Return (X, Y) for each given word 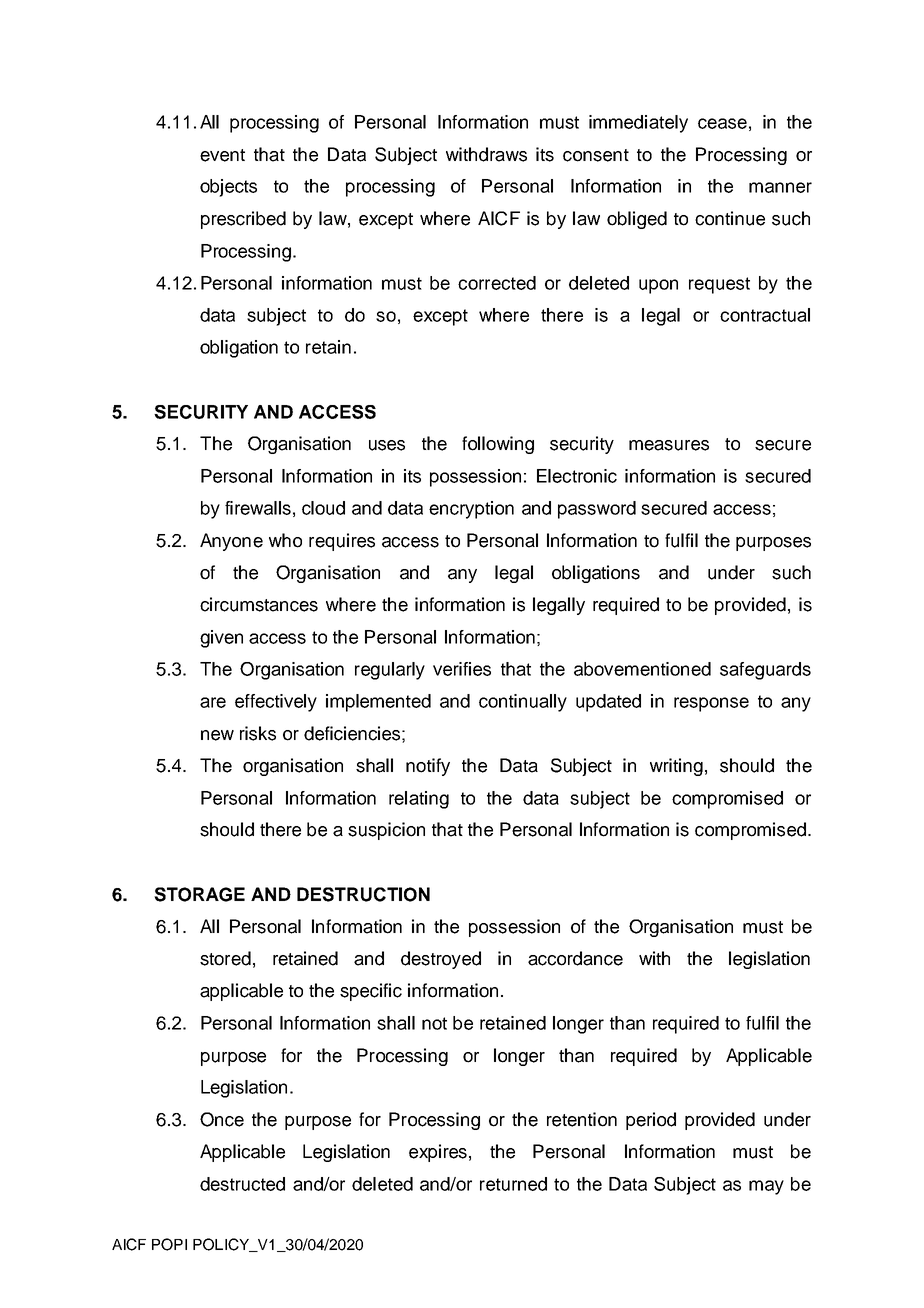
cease (722, 123)
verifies (462, 669)
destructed (242, 1184)
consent (596, 155)
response (711, 704)
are (213, 702)
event (222, 155)
